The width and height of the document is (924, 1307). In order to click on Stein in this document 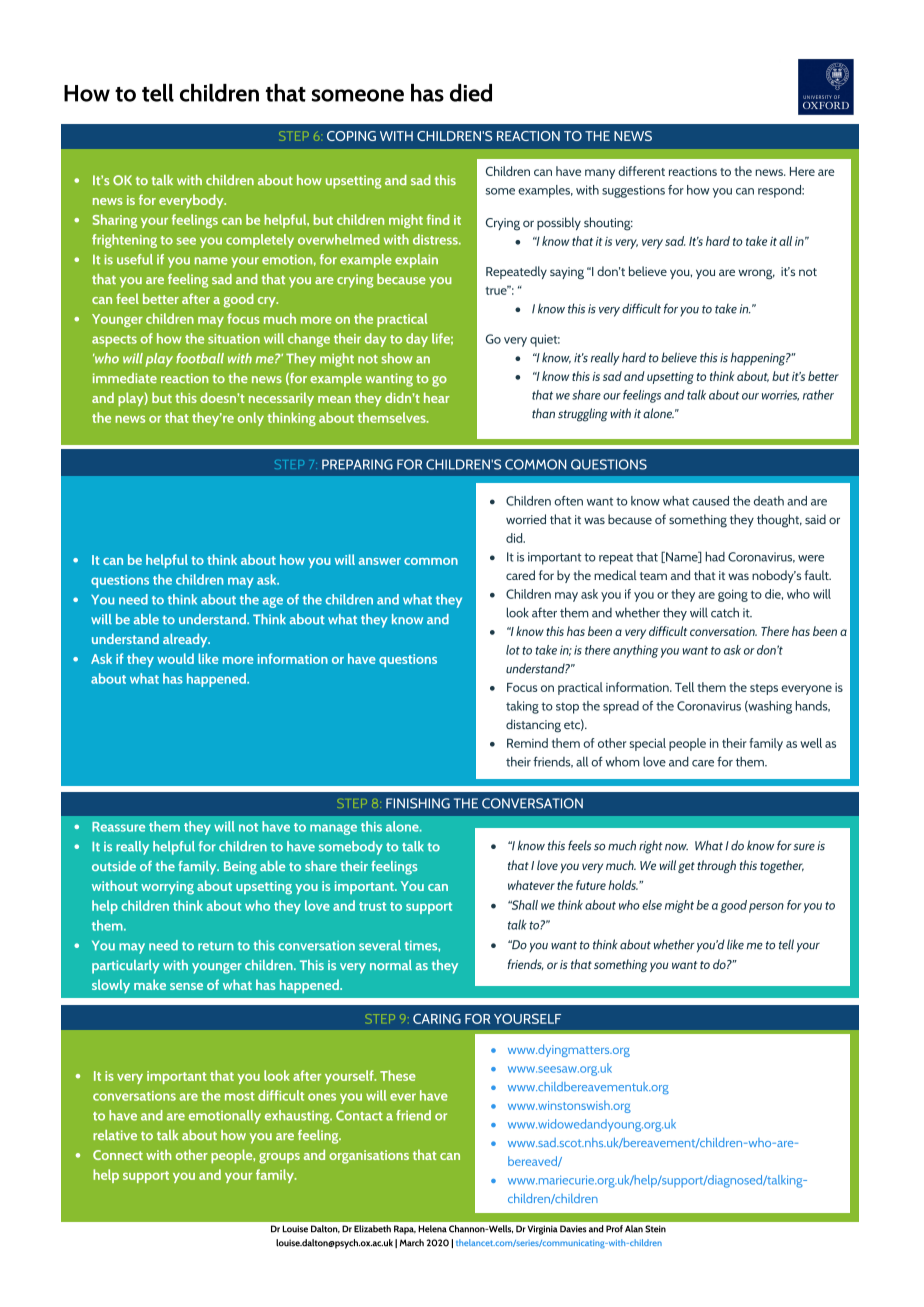, I will do `click(655, 1229)`.
